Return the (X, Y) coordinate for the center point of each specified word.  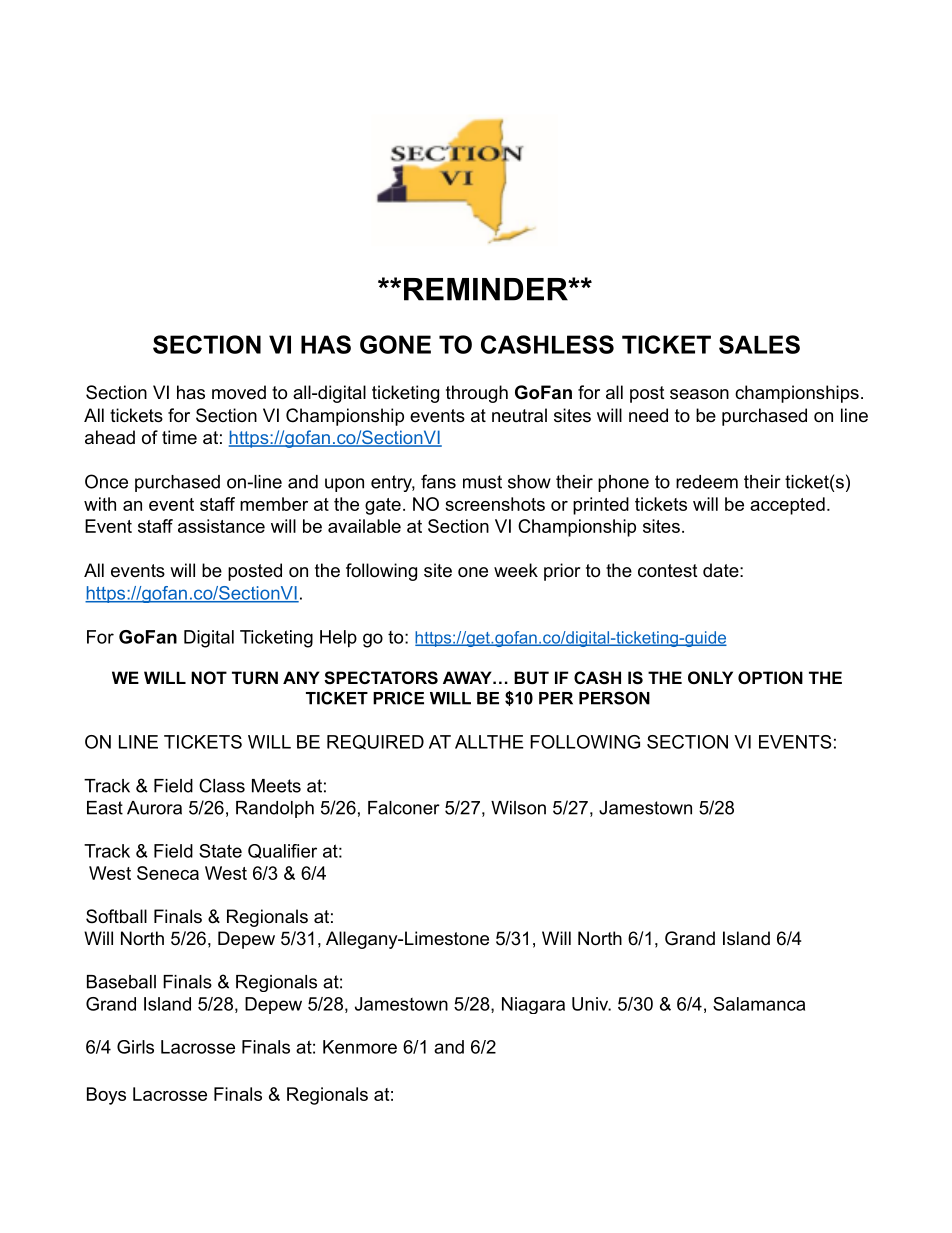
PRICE (398, 698)
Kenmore (360, 1047)
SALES (759, 344)
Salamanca (759, 1004)
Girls (135, 1047)
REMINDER (487, 289)
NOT (209, 677)
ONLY (710, 677)
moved (239, 392)
